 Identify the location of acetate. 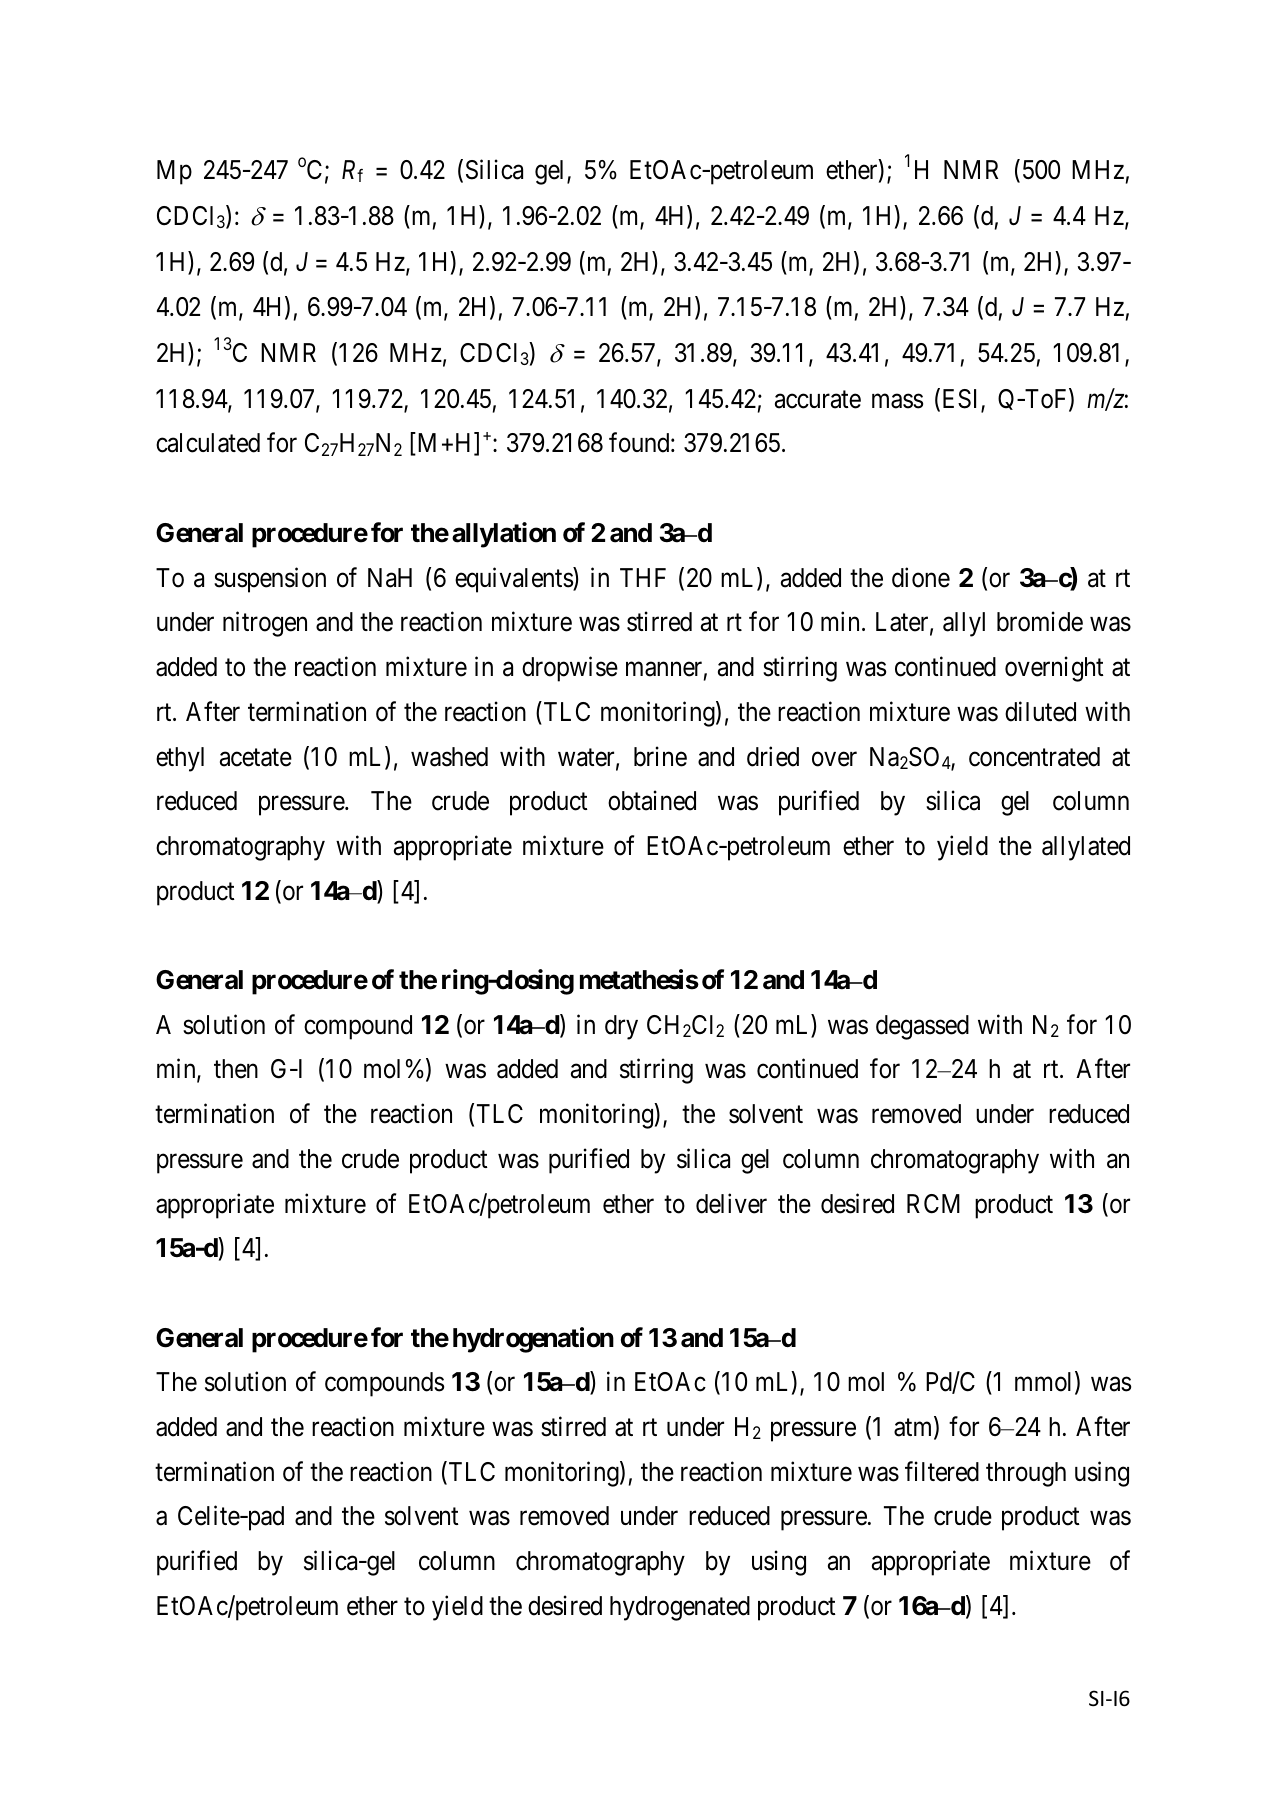
(256, 758).
